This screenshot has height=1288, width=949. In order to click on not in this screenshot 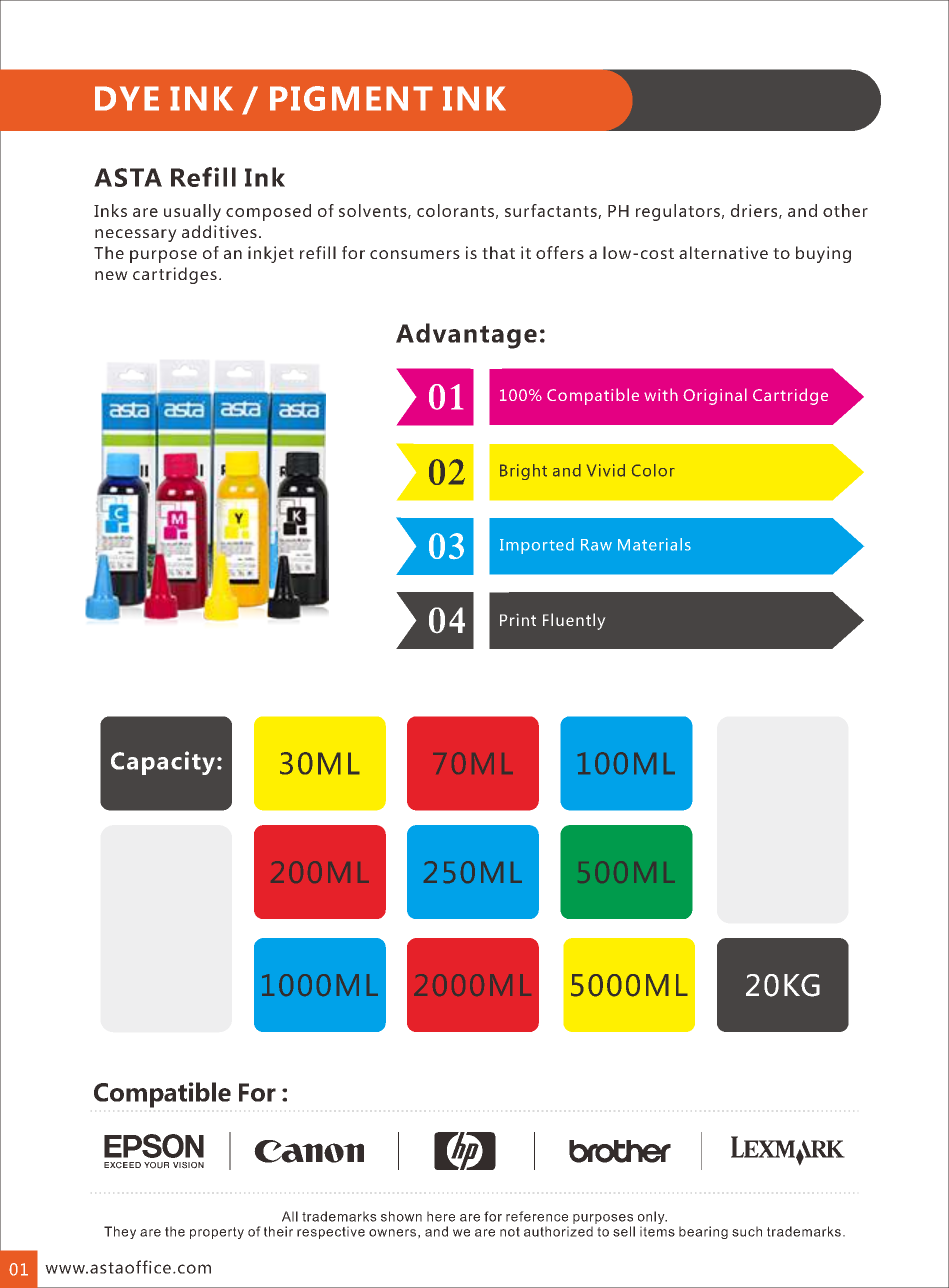, I will do `click(510, 1232)`.
